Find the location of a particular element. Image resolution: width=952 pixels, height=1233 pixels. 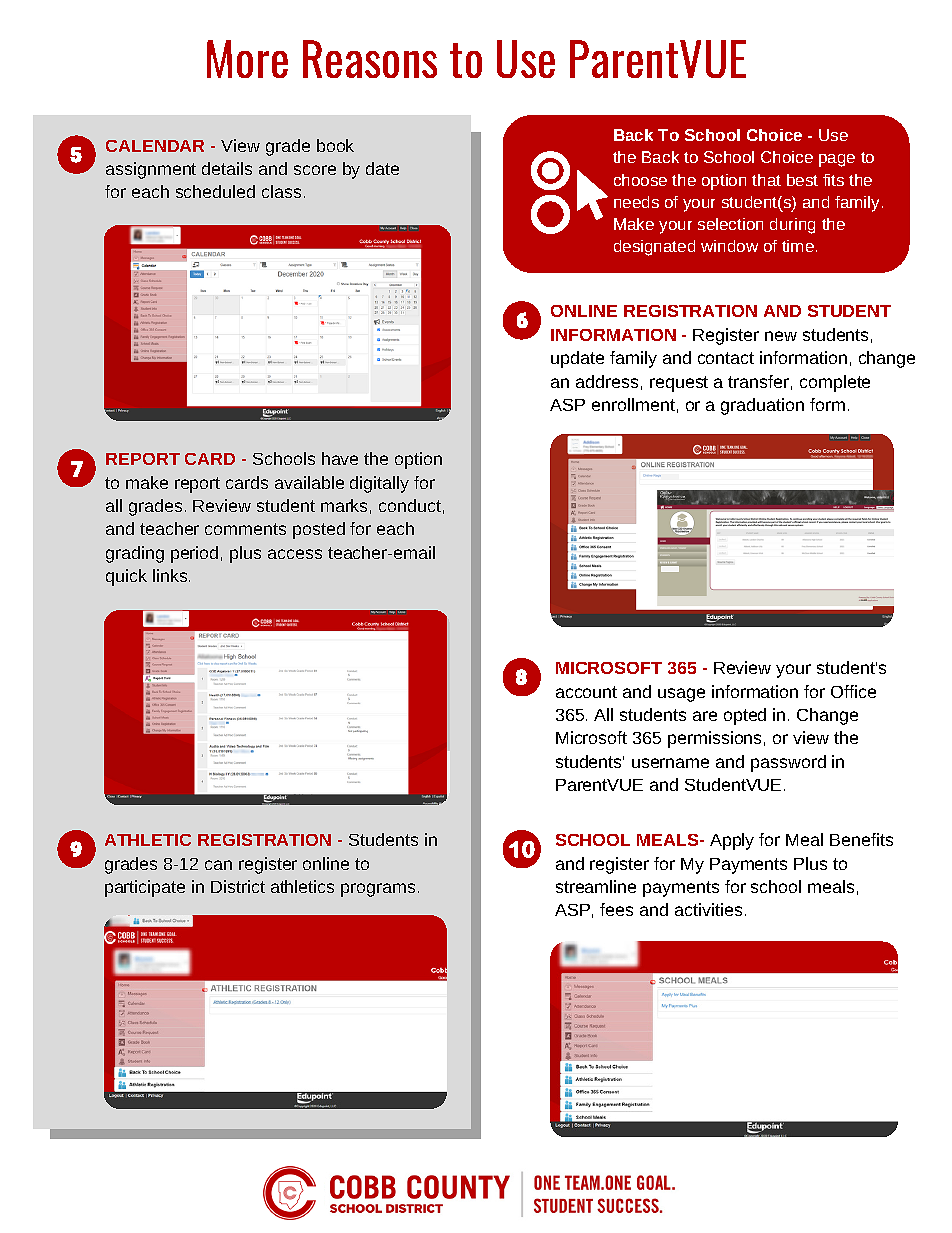

time is located at coordinates (798, 246).
